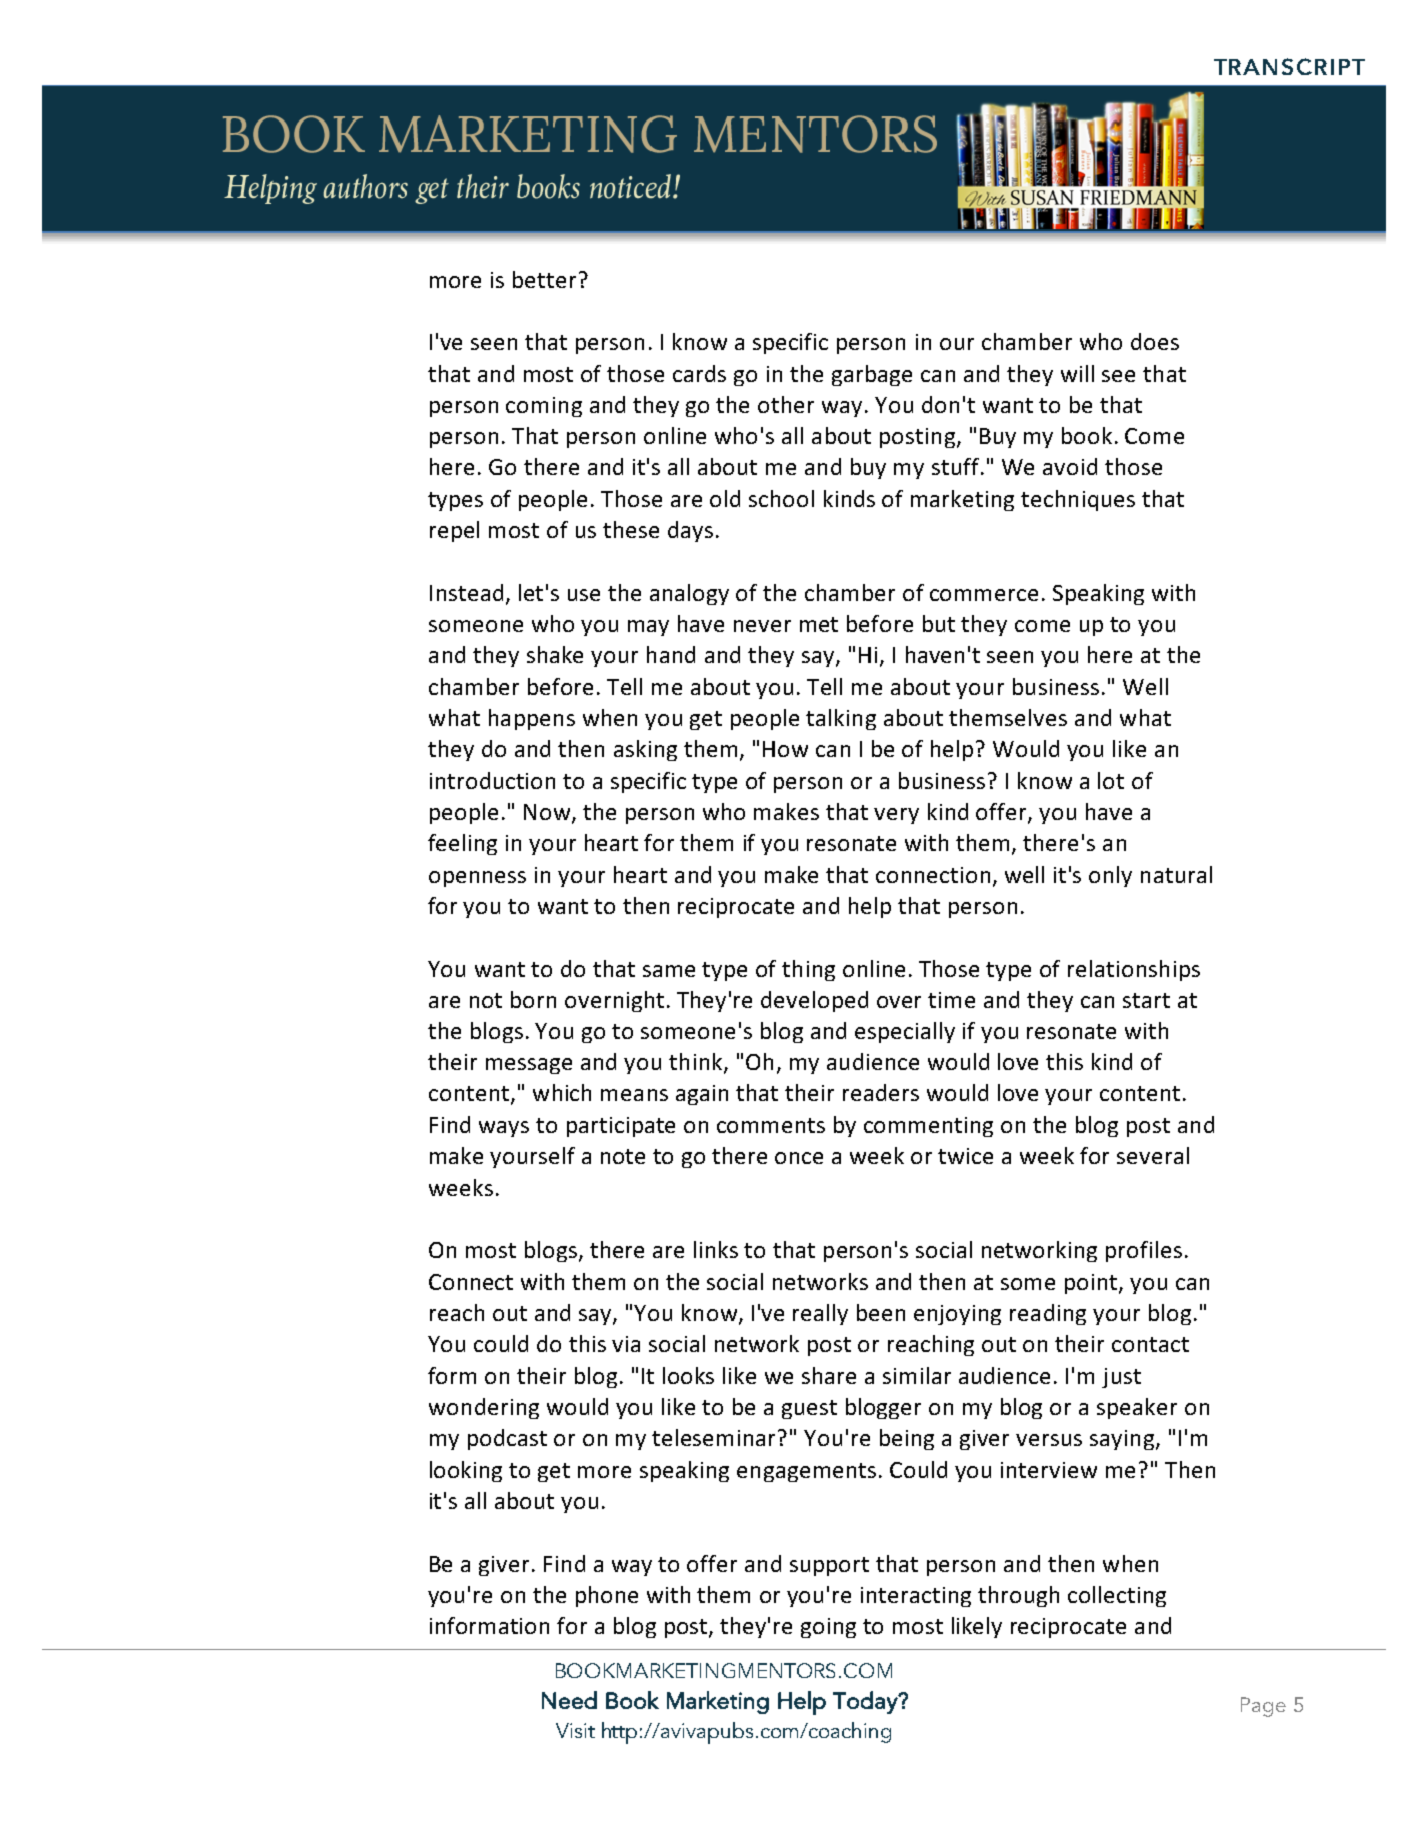 The height and width of the image is (1847, 1428). What do you see at coordinates (555, 654) in the image?
I see `shake` at bounding box center [555, 654].
